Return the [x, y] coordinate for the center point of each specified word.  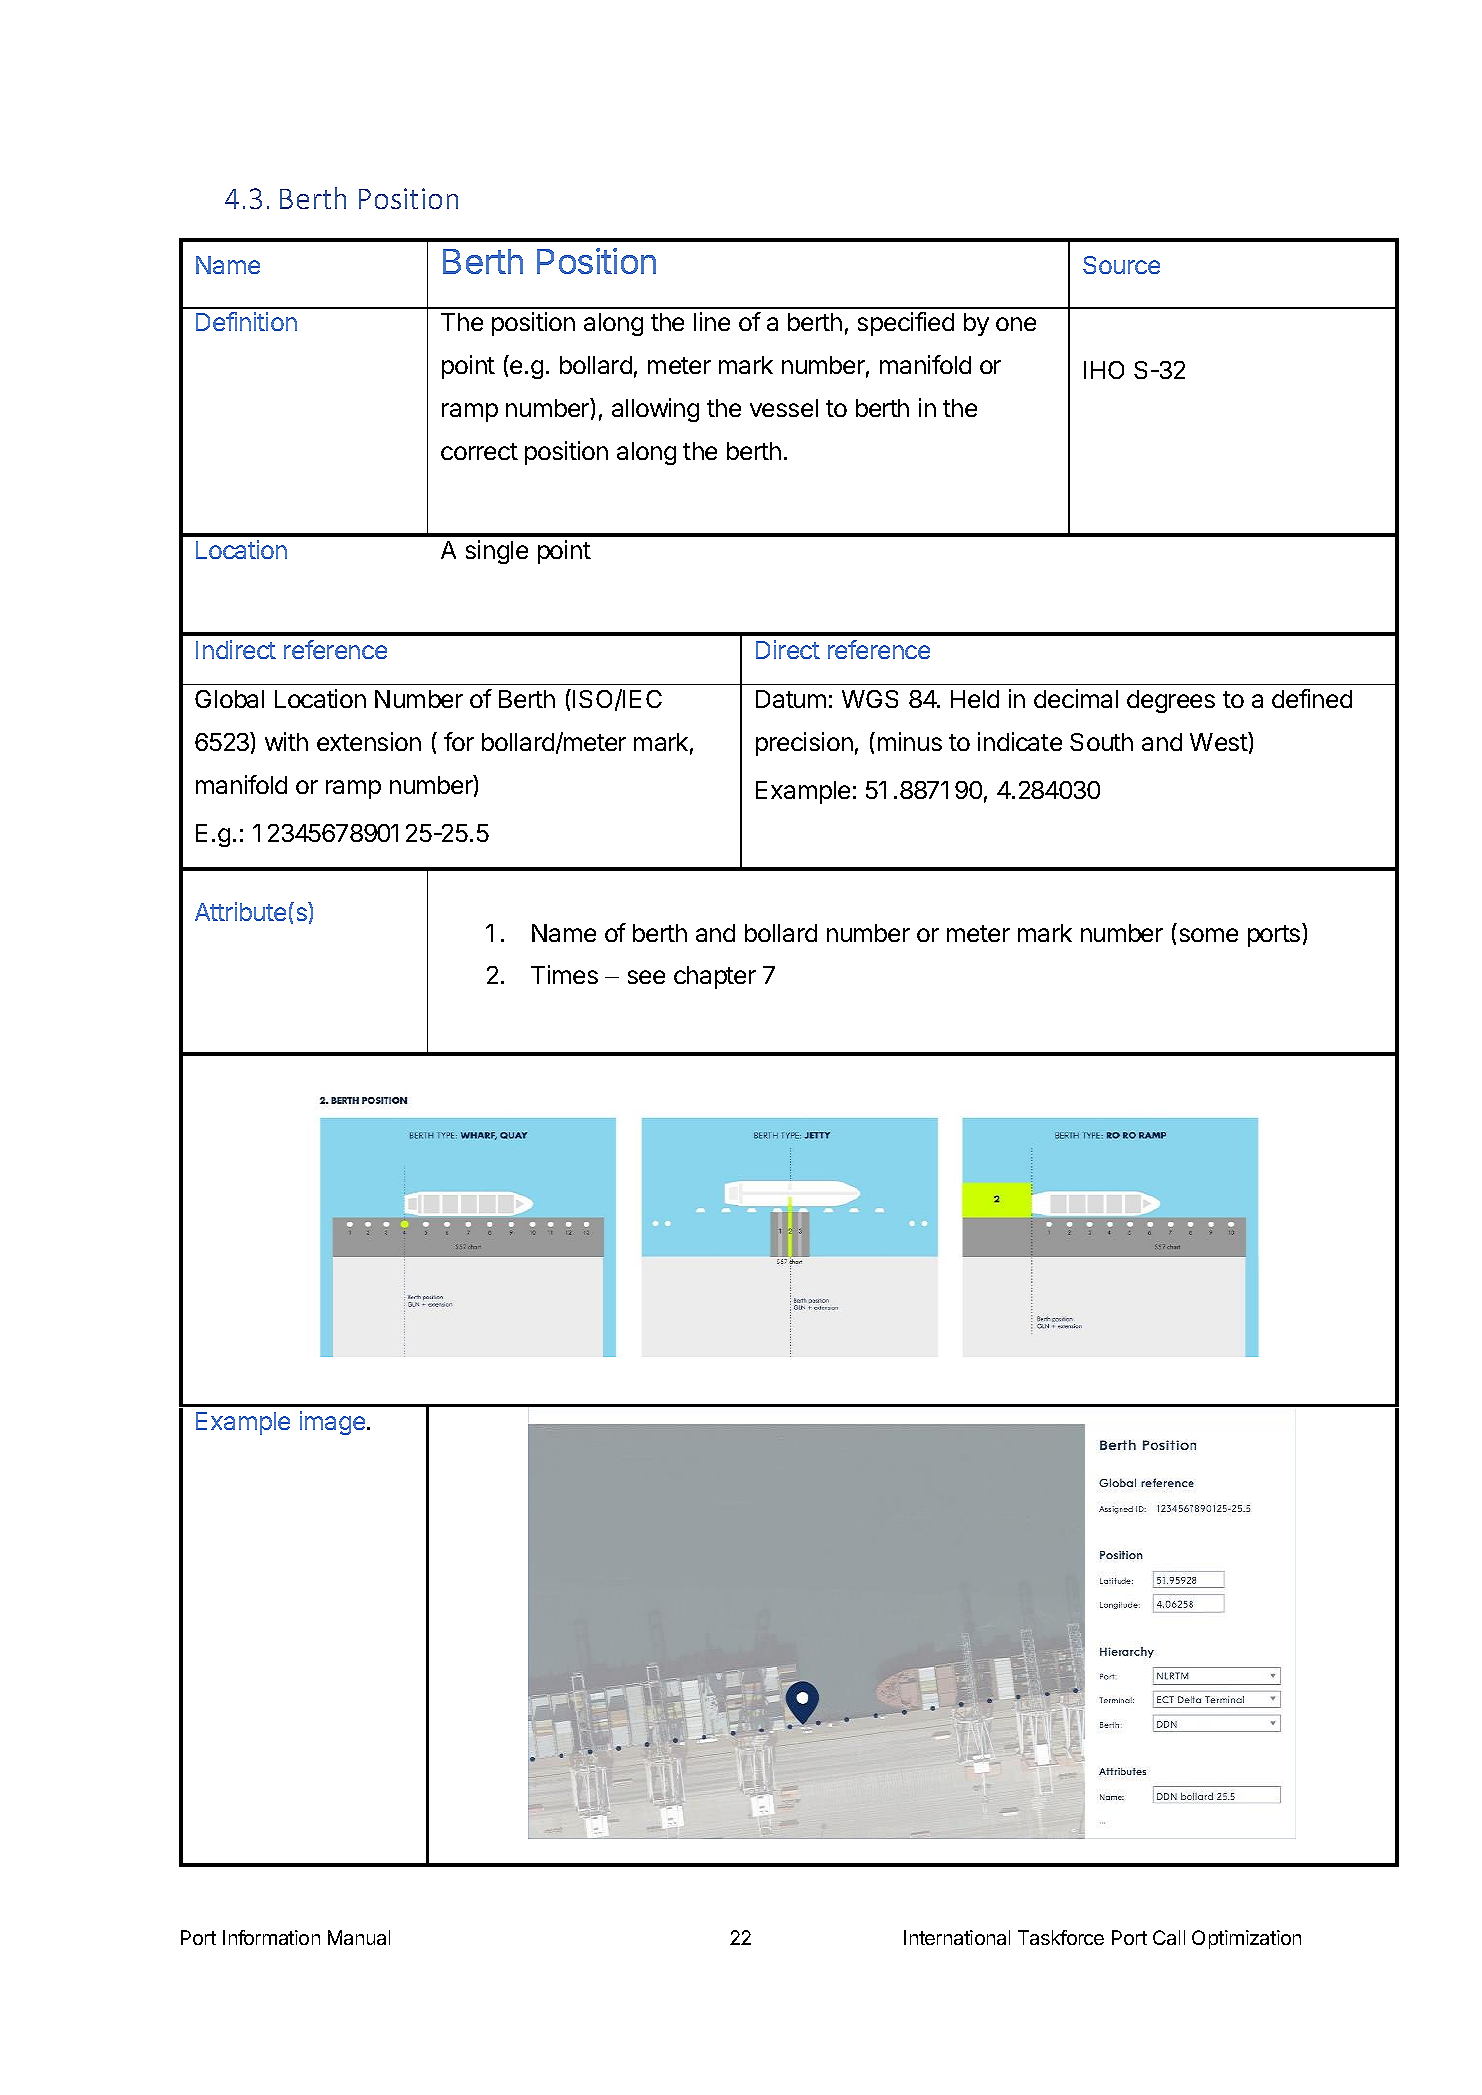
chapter [715, 977]
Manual [359, 1937]
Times [564, 974]
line [712, 321]
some [1209, 935]
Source [1121, 265]
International [957, 1937]
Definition [246, 321]
